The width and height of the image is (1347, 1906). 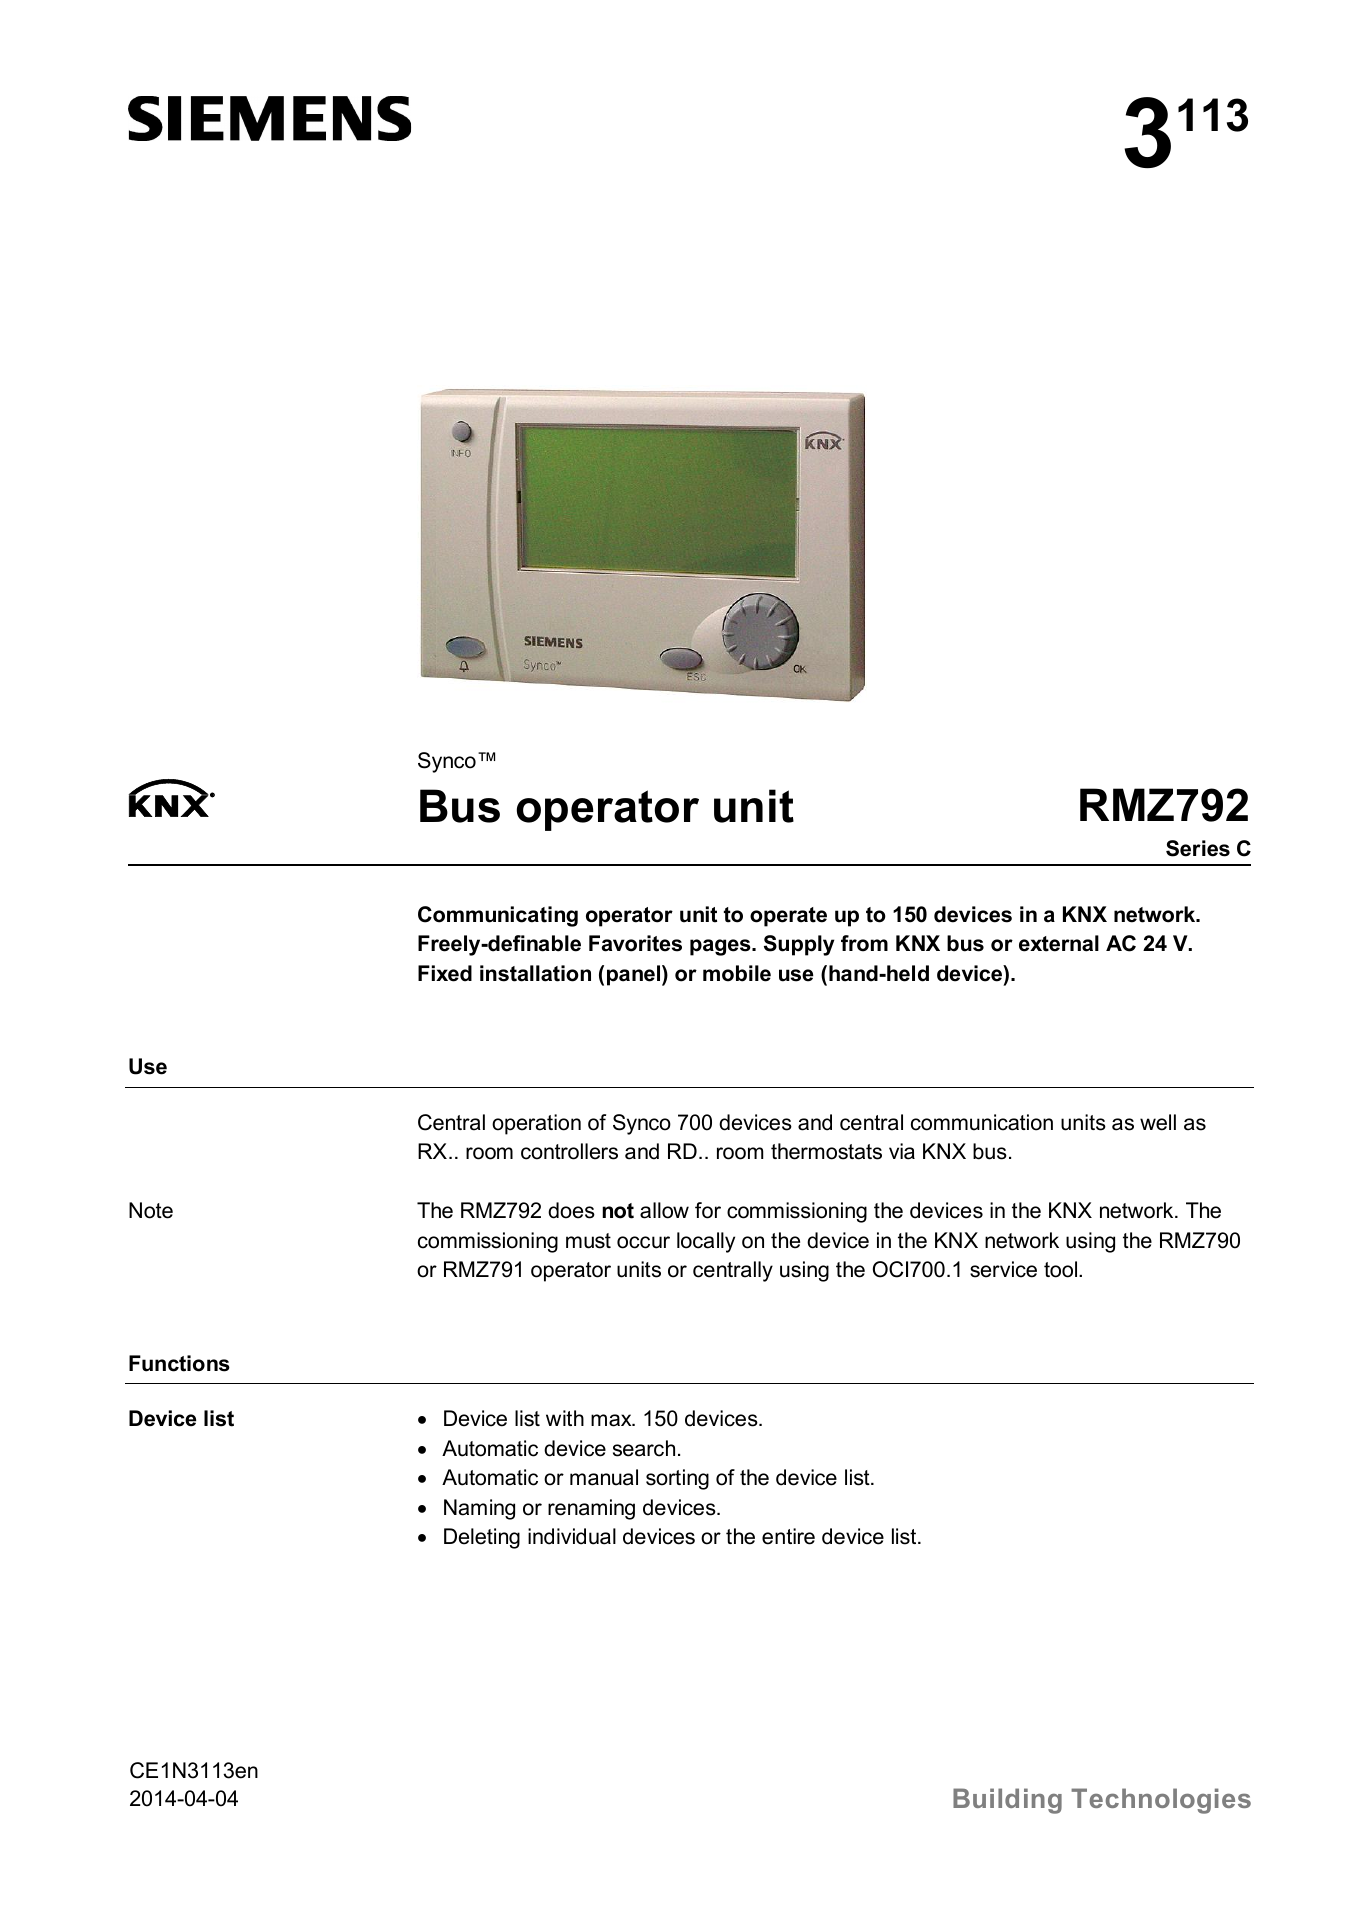 What do you see at coordinates (677, 1479) in the image?
I see `sorting` at bounding box center [677, 1479].
